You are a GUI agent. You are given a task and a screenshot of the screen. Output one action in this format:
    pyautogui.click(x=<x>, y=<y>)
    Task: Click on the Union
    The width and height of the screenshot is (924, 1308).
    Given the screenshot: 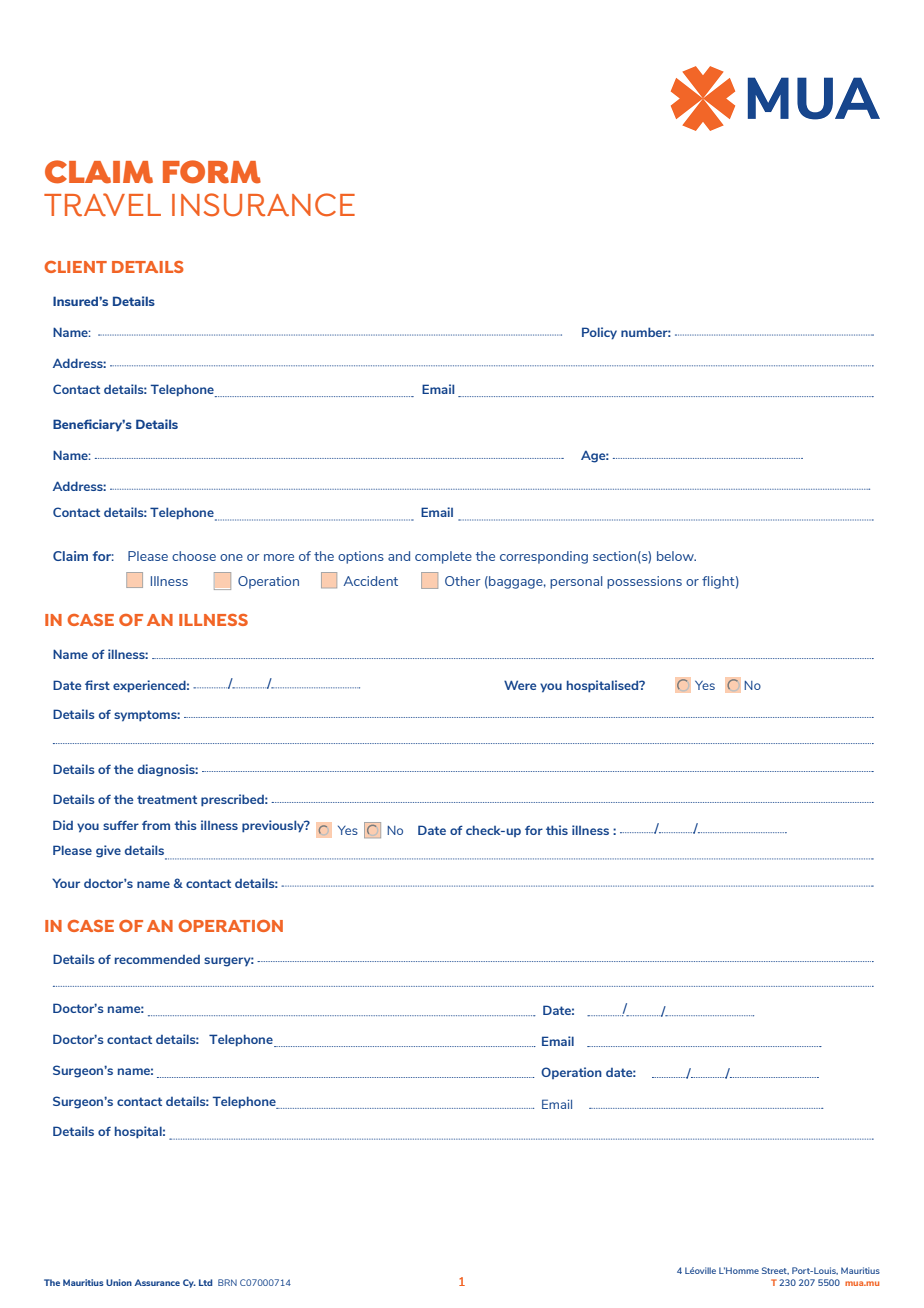 What is the action you would take?
    pyautogui.click(x=119, y=1282)
